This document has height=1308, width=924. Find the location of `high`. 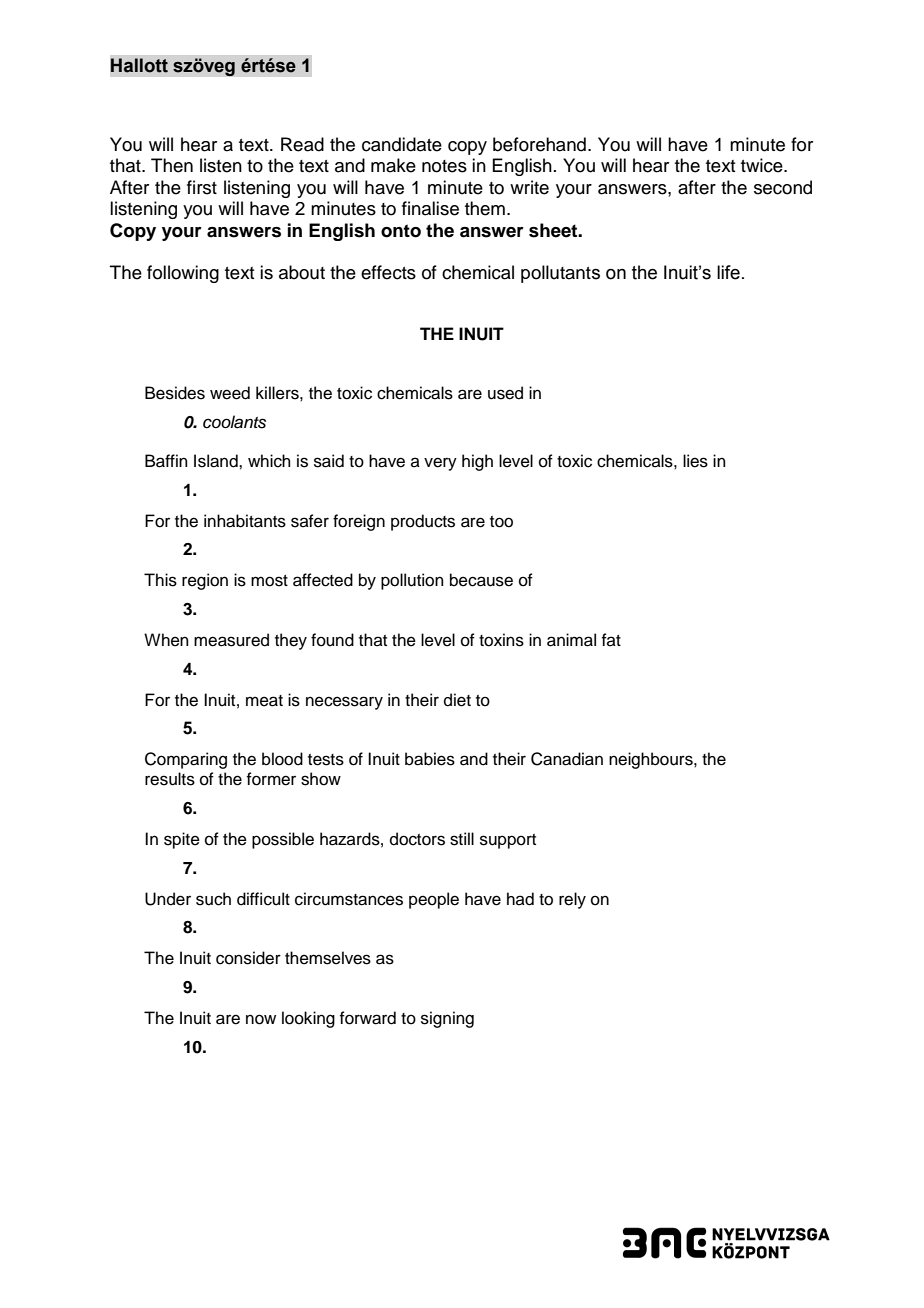

high is located at coordinates (477, 462).
